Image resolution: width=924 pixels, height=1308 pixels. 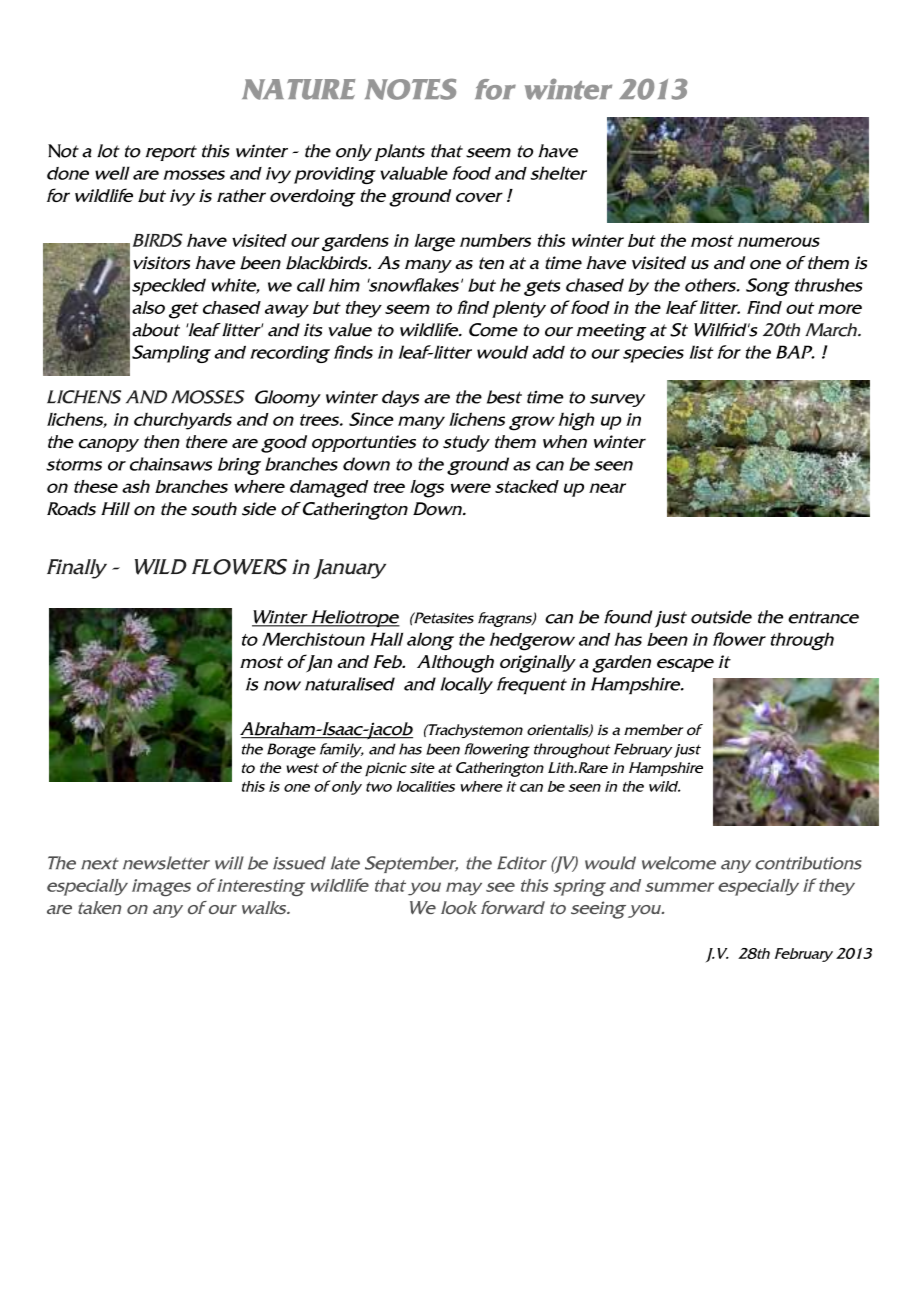 What do you see at coordinates (471, 488) in the image?
I see `were` at bounding box center [471, 488].
